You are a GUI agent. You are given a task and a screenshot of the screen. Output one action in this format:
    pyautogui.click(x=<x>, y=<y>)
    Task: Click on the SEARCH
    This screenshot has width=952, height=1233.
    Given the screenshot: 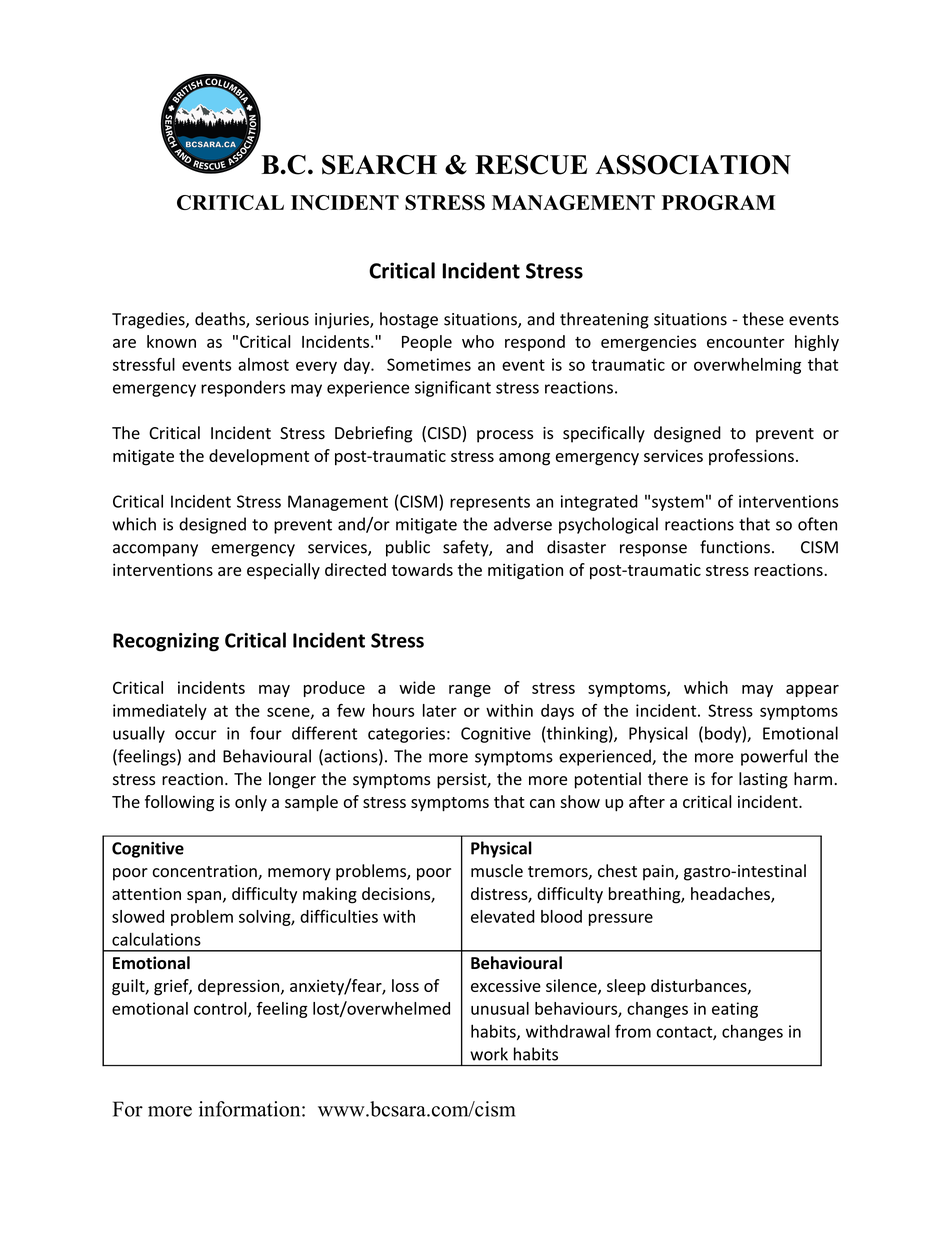 What is the action you would take?
    pyautogui.click(x=379, y=165)
